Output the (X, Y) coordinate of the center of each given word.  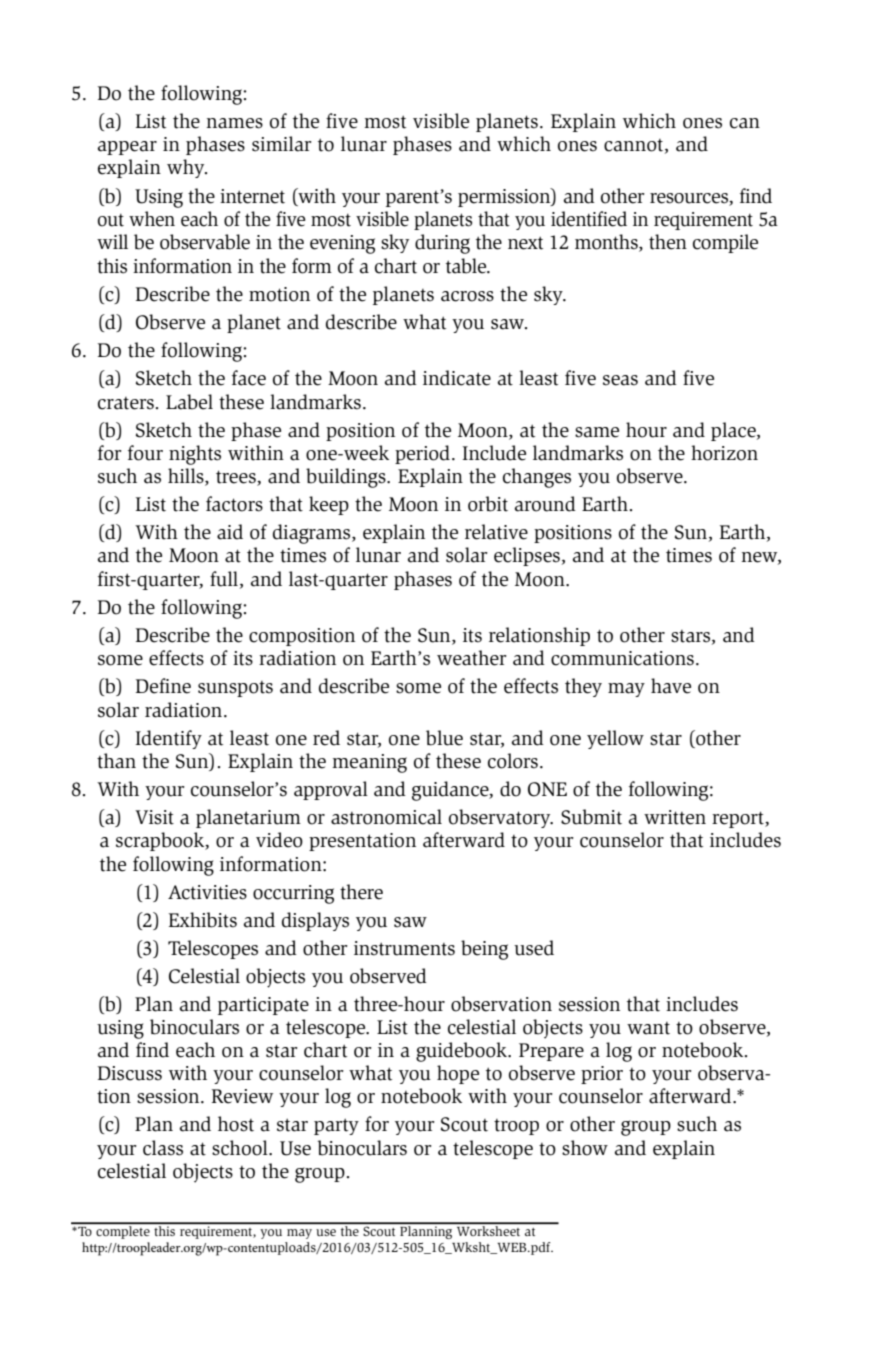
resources (690, 199)
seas (620, 380)
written (675, 817)
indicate (457, 378)
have (671, 686)
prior (602, 1075)
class (163, 1148)
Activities (207, 892)
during (442, 244)
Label (189, 402)
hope (458, 1074)
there (361, 892)
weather (472, 658)
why (187, 168)
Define (163, 686)
